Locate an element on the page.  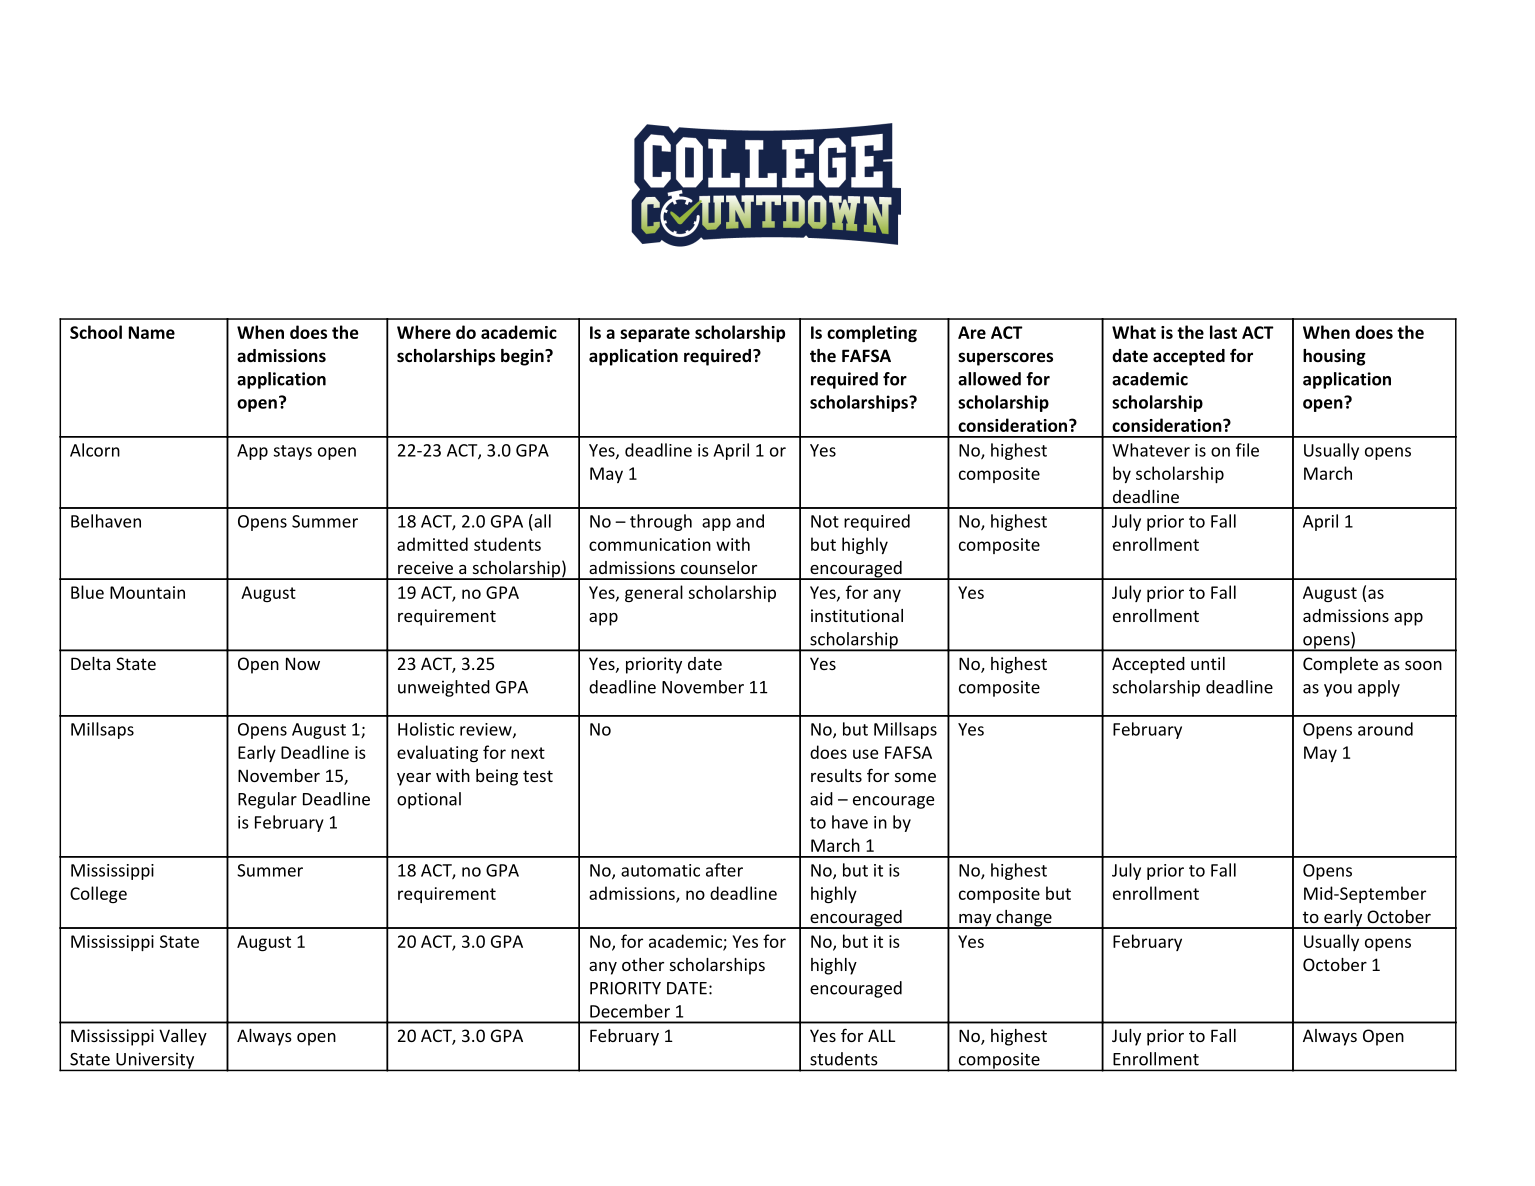
housing is located at coordinates (1334, 357).
